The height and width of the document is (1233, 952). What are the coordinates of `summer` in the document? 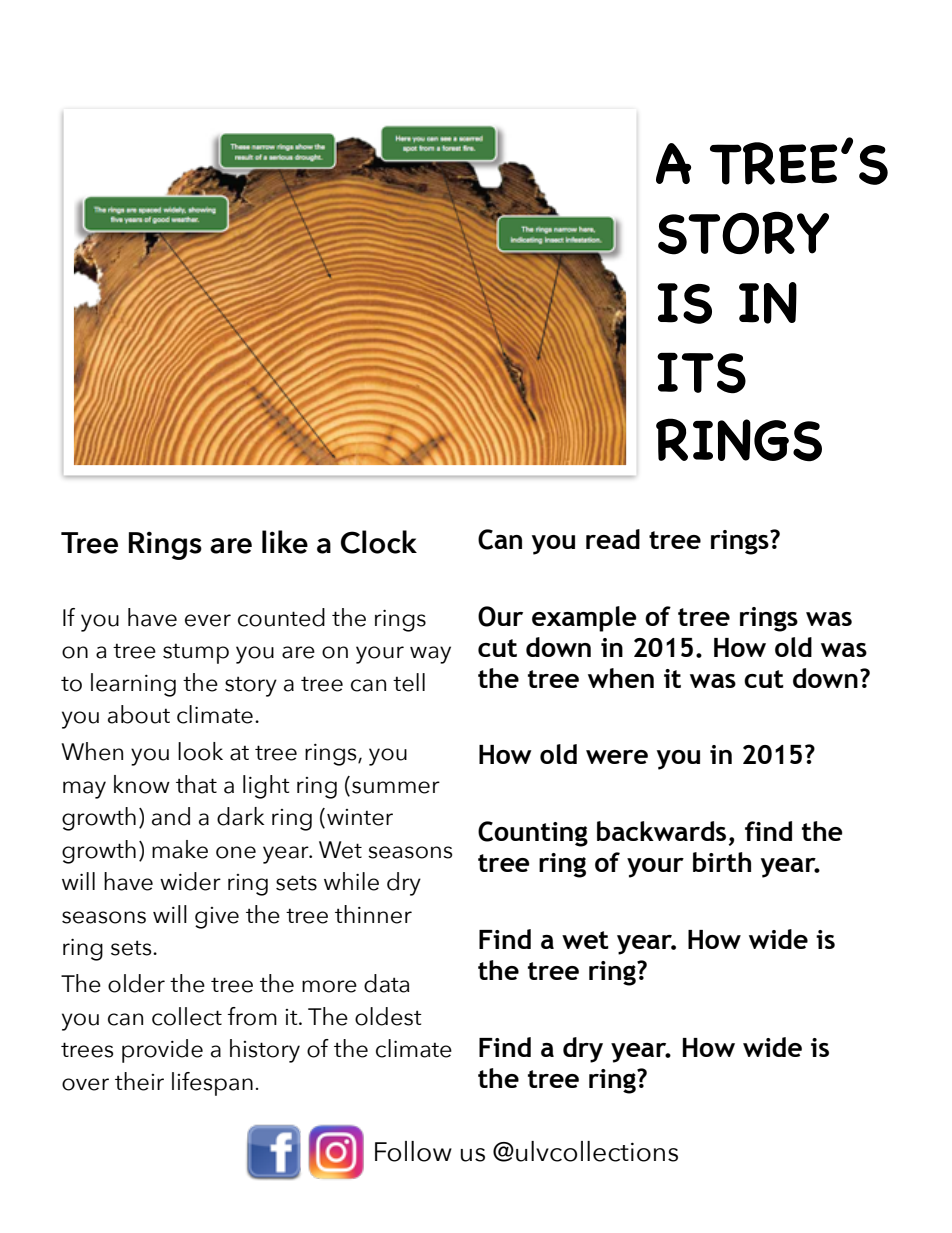 It's located at (396, 787).
